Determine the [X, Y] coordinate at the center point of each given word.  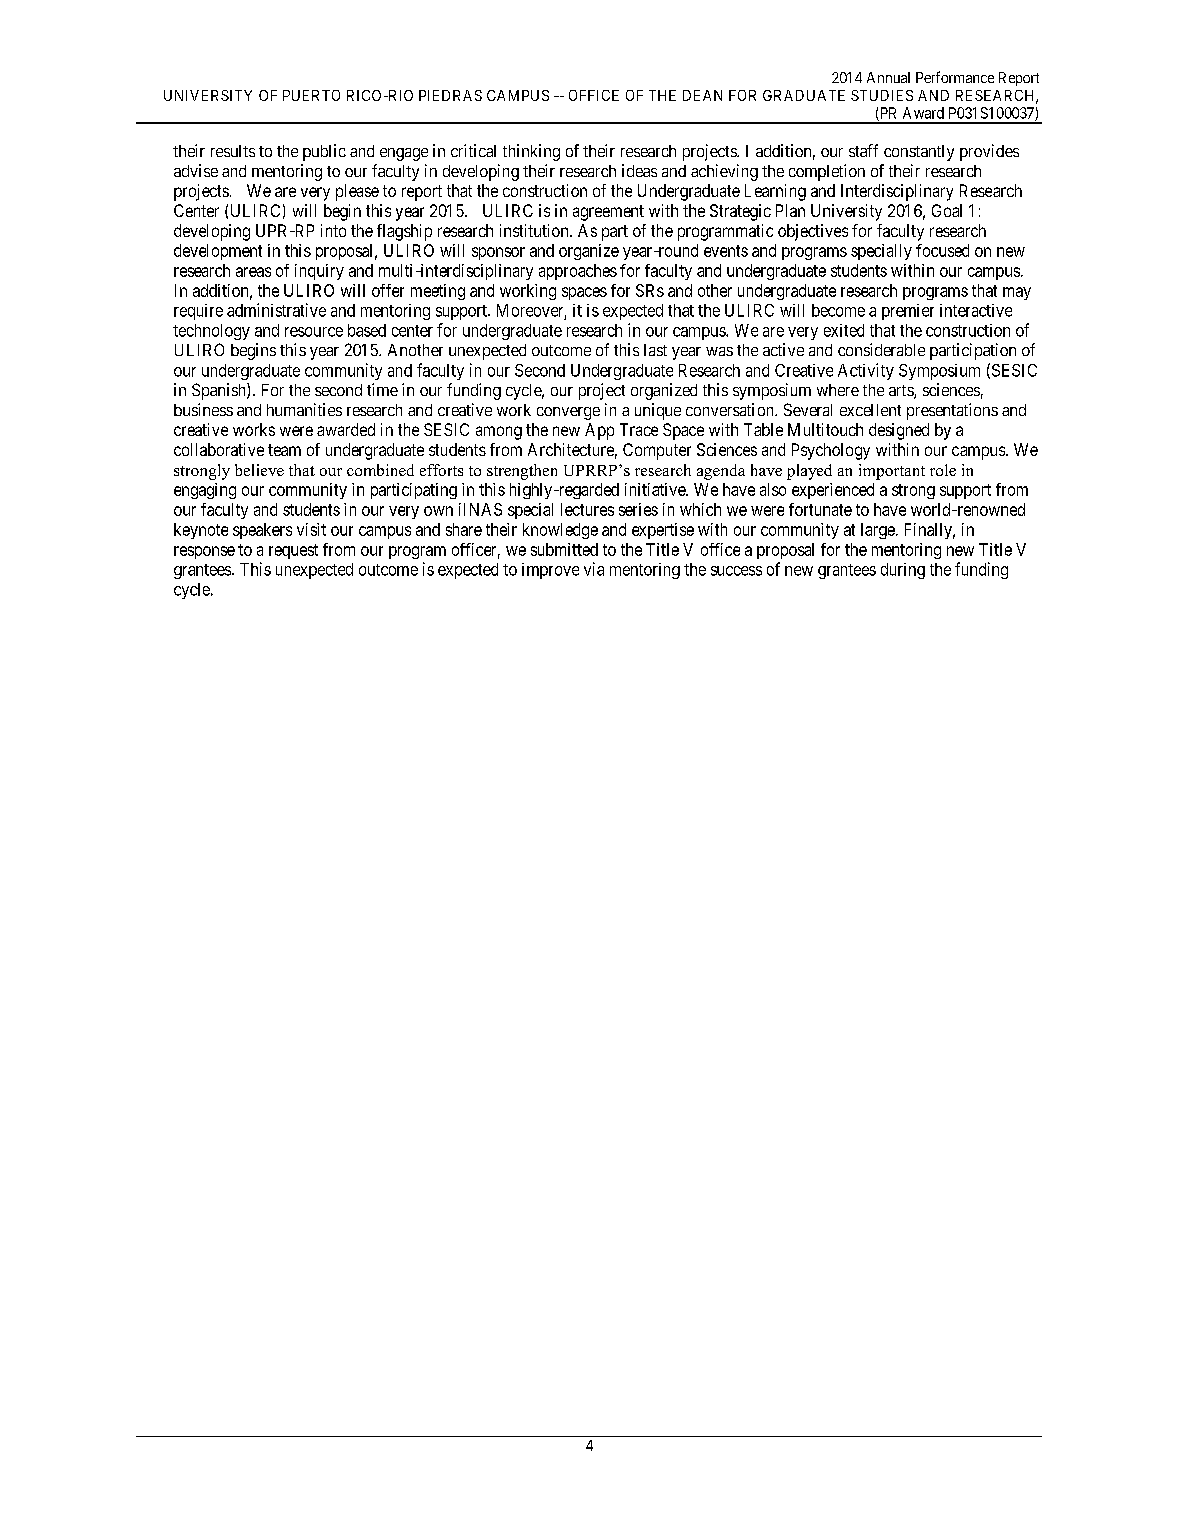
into [333, 230]
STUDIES [882, 95]
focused [942, 250]
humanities [304, 409]
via [594, 569]
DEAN [702, 95]
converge [568, 413]
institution [535, 230]
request [293, 551]
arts [902, 392]
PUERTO [311, 95]
